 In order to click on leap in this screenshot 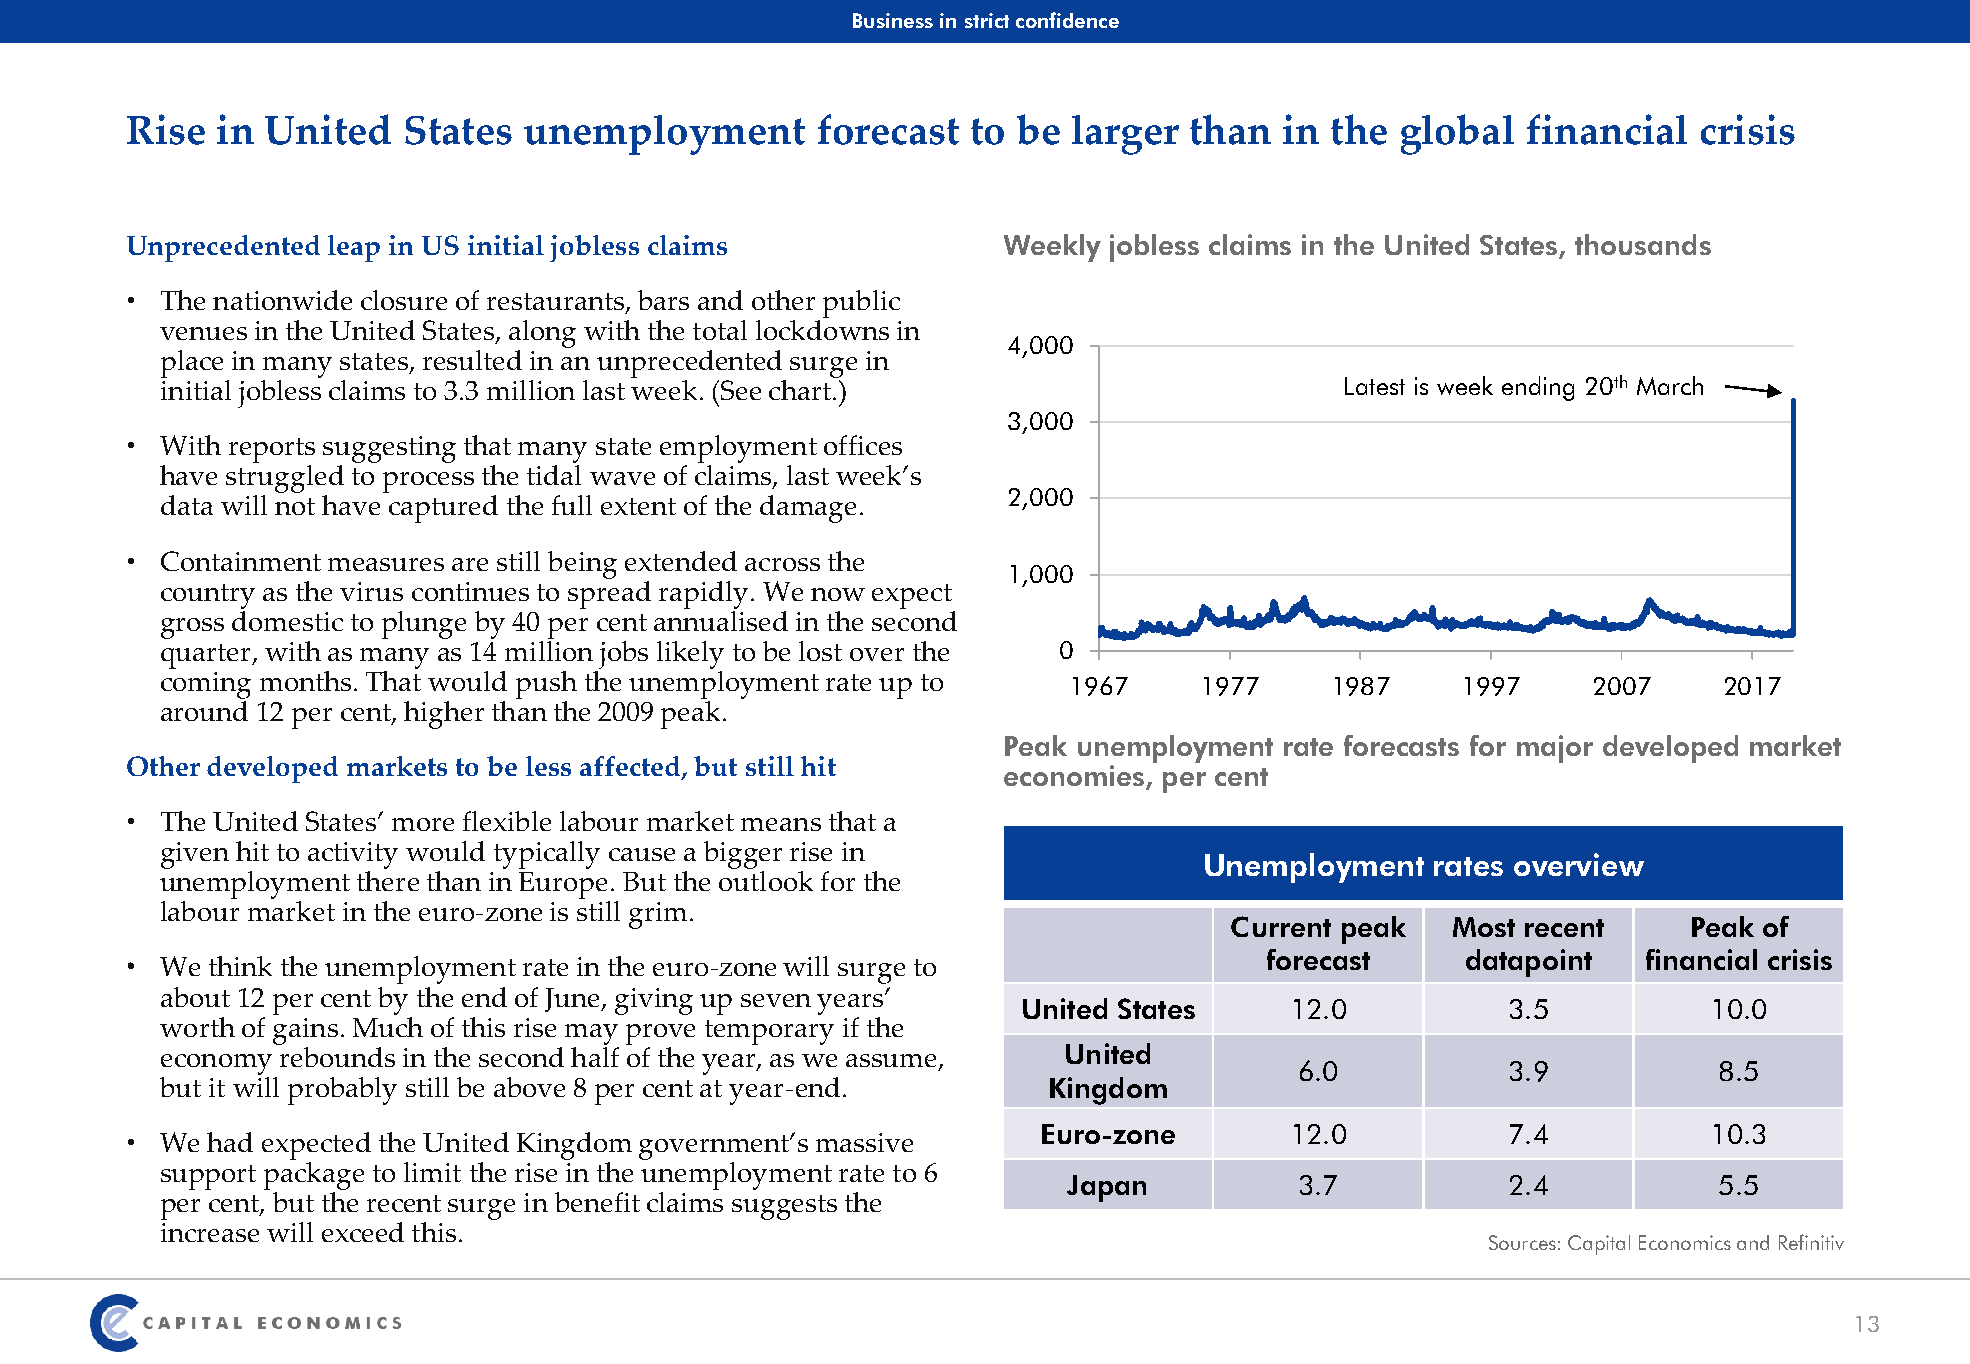, I will do `click(354, 248)`.
